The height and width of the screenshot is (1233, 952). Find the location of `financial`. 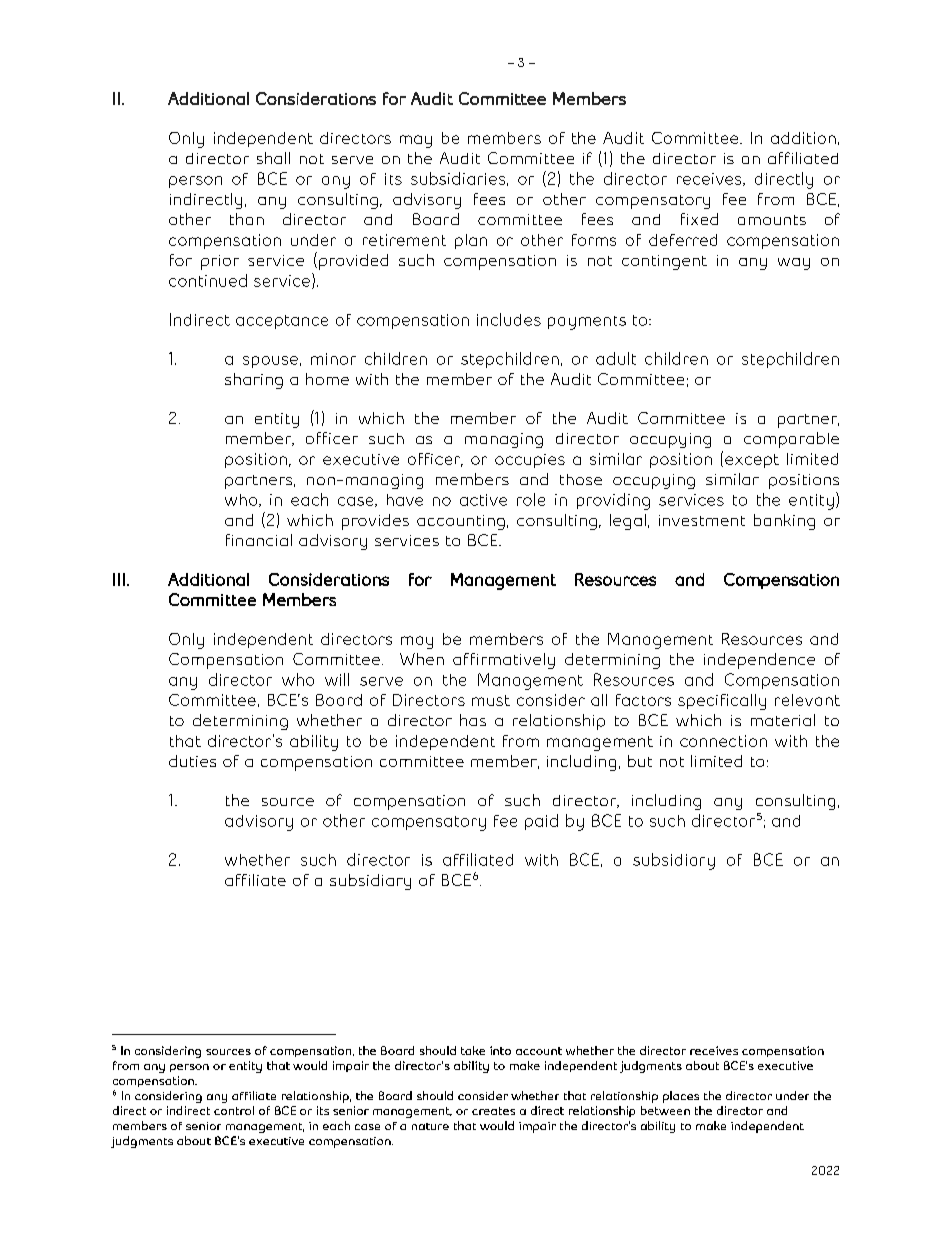

financial is located at coordinates (259, 540).
